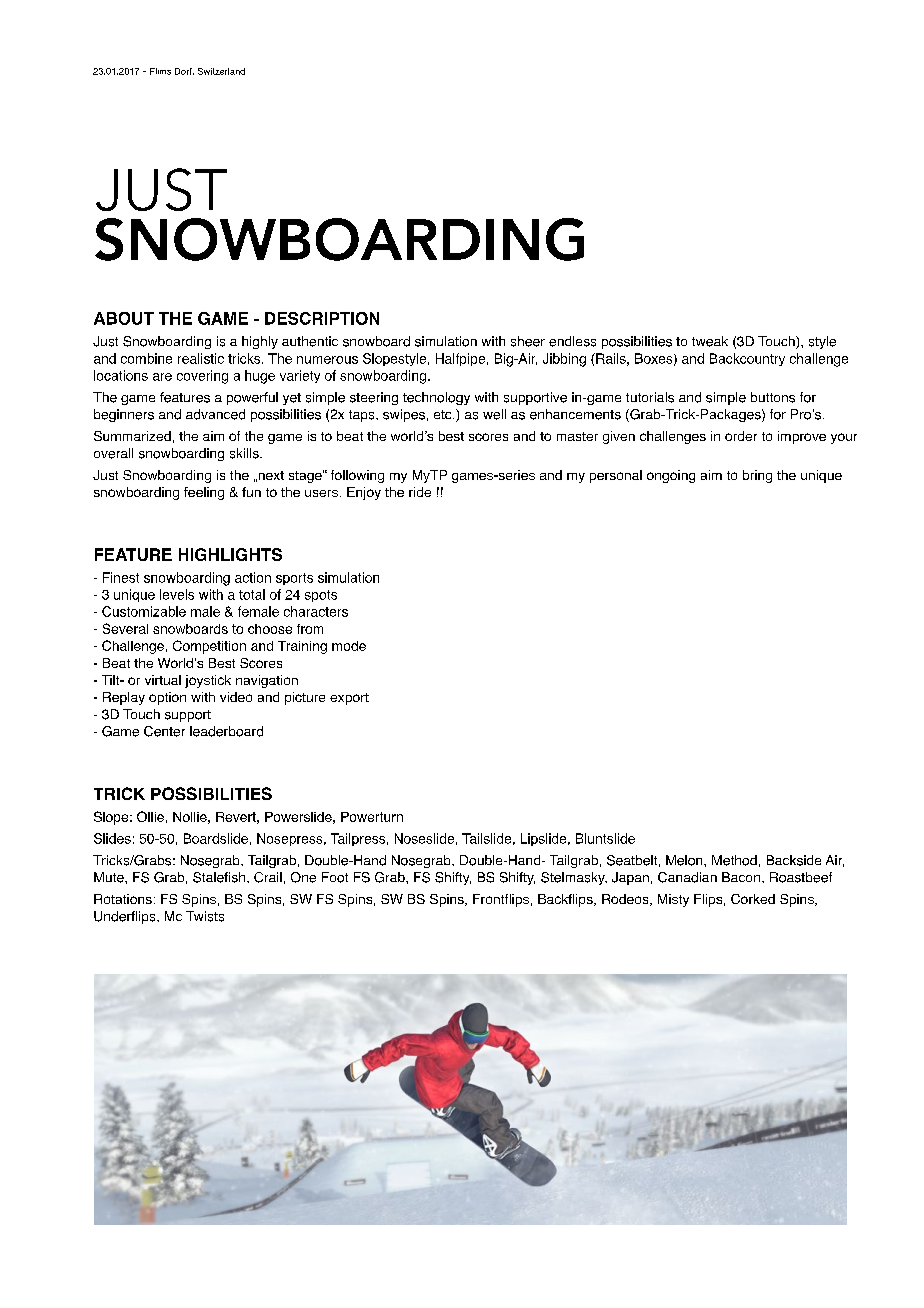  I want to click on ride, so click(420, 492).
